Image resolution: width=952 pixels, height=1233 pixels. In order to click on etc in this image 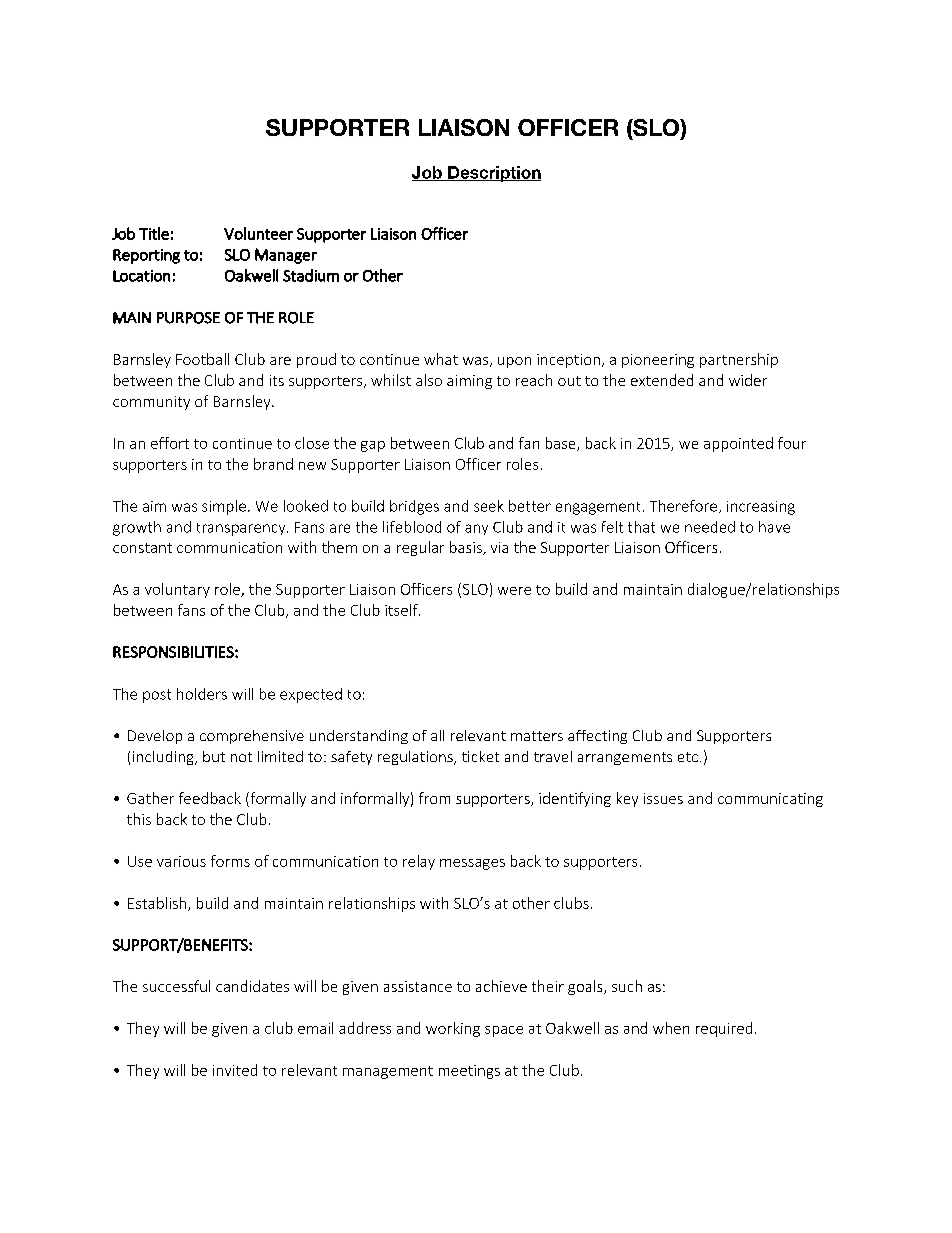, I will do `click(688, 757)`.
